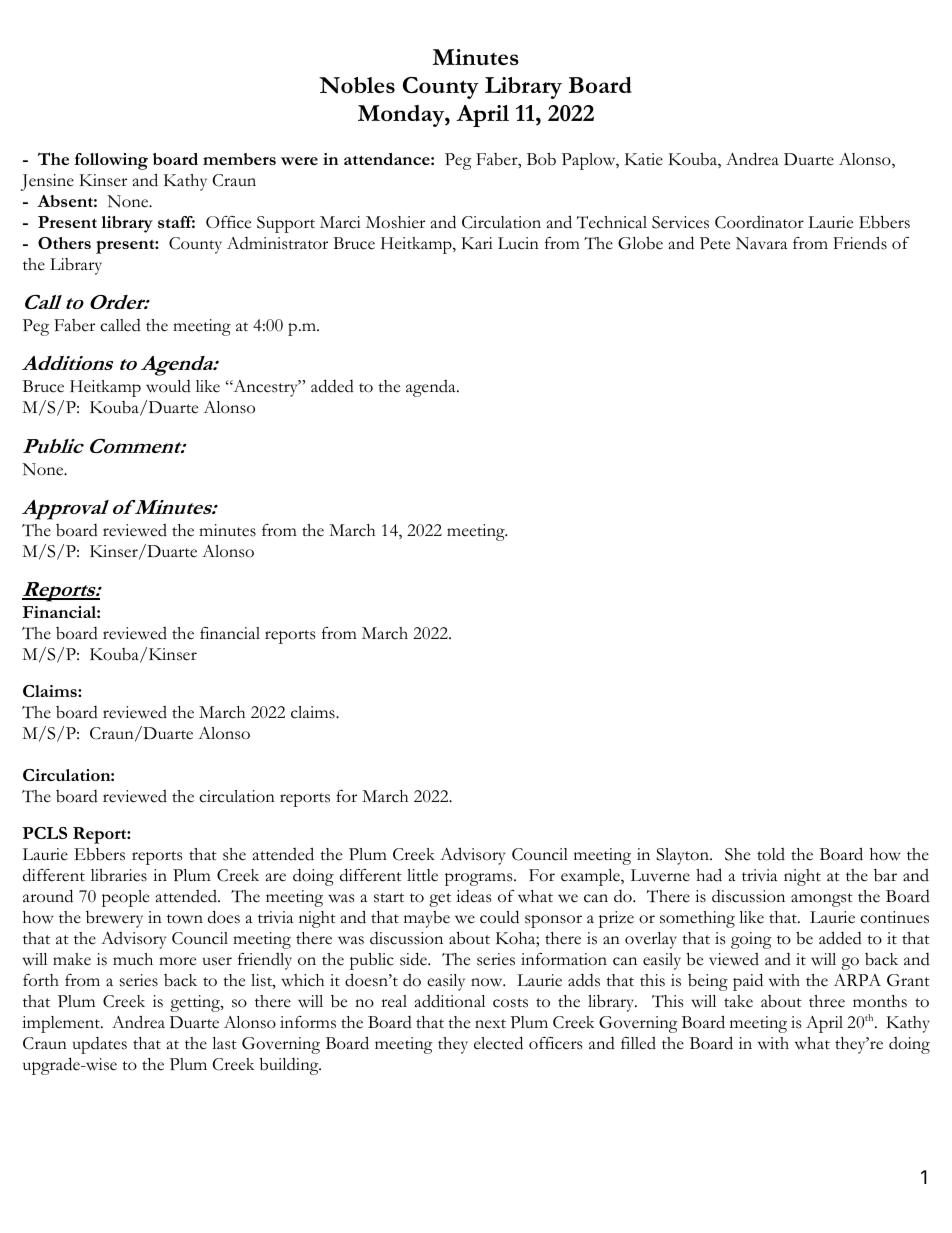 The height and width of the screenshot is (1233, 952). Describe the element at coordinates (422, 875) in the screenshot. I see `little` at that location.
